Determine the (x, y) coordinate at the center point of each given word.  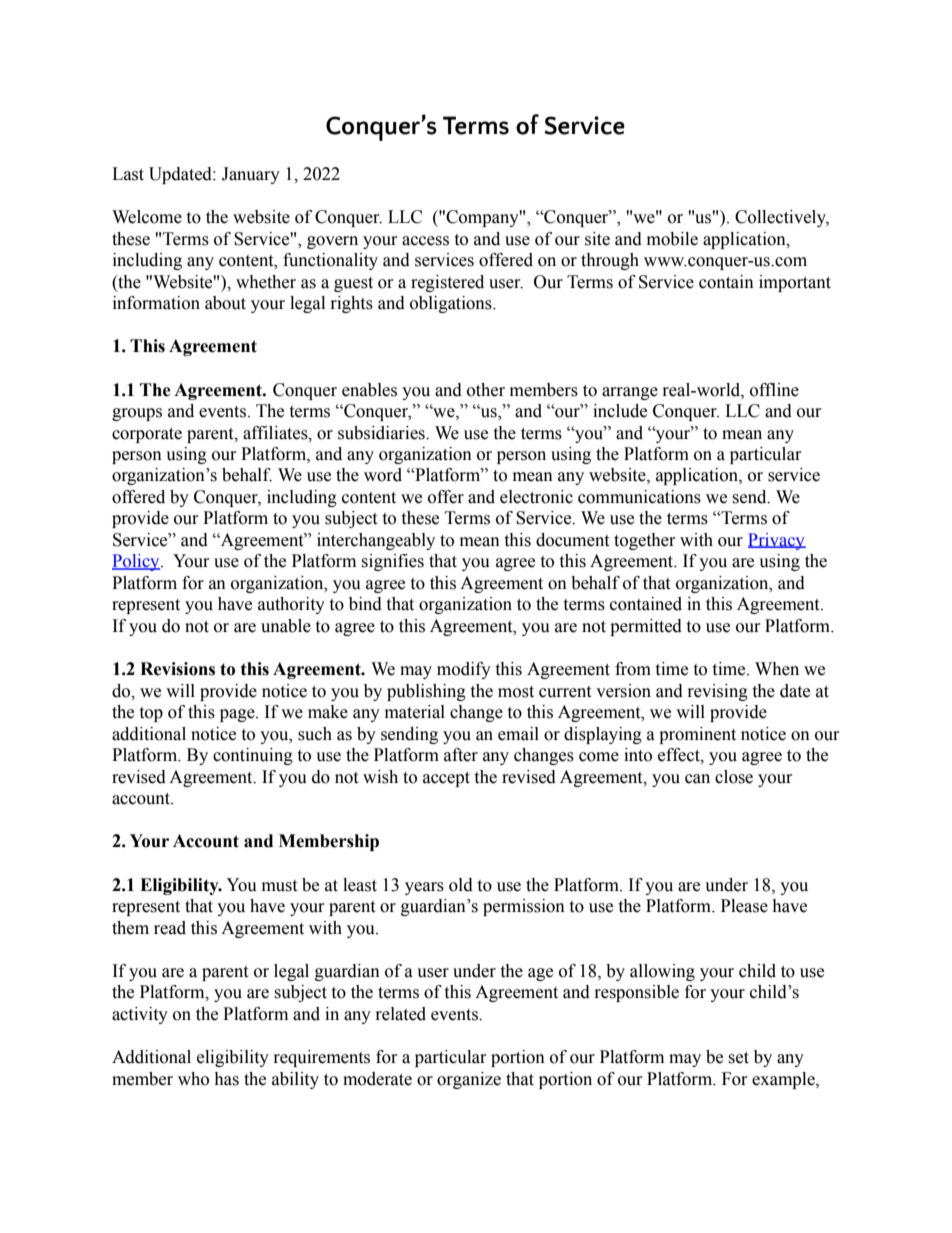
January (251, 175)
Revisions (177, 669)
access (425, 241)
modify (464, 670)
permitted (646, 627)
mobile (672, 239)
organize (469, 1080)
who (193, 1079)
